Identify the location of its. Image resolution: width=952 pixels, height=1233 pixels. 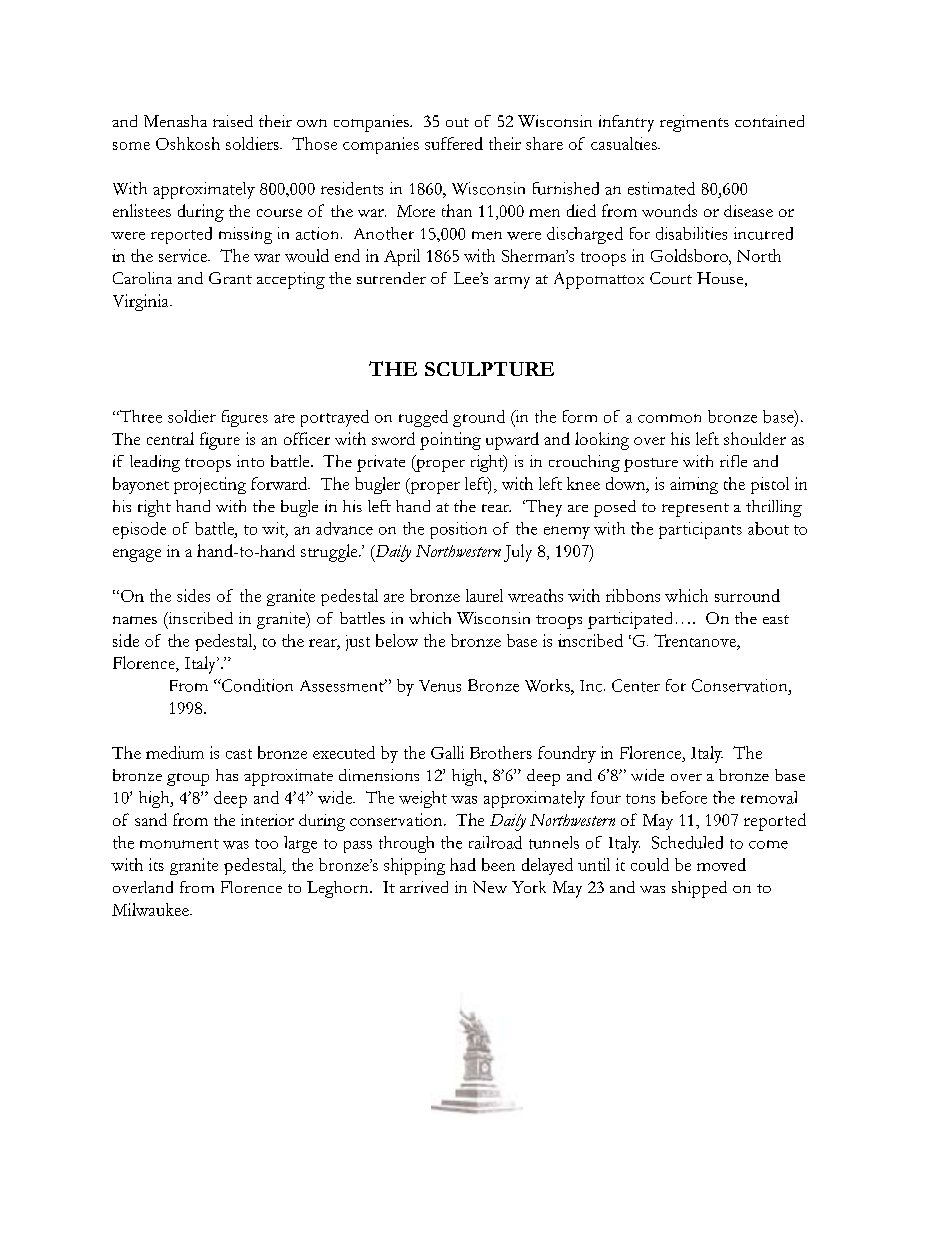
(156, 864).
